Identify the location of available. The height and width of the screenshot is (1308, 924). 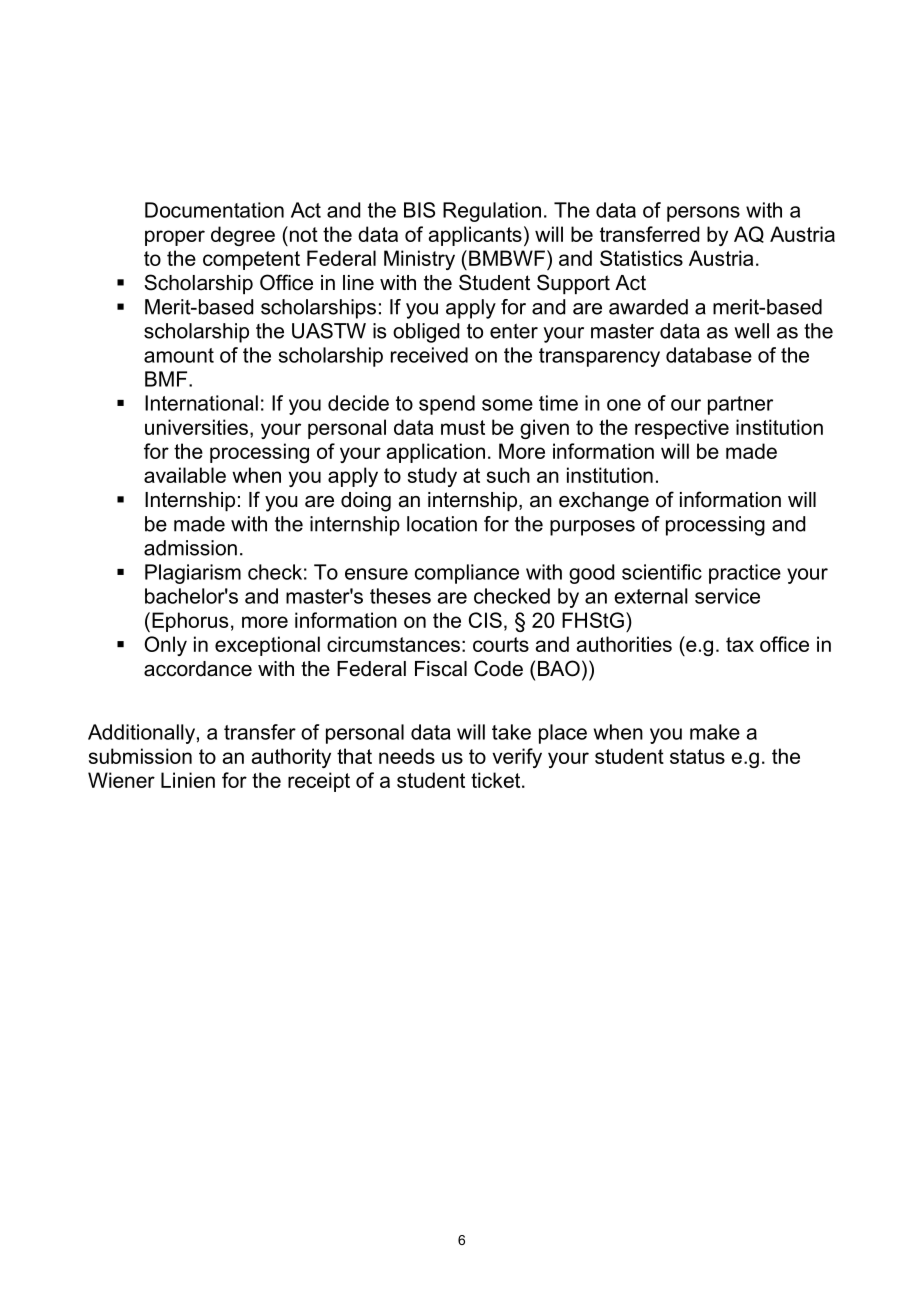
(185, 475).
